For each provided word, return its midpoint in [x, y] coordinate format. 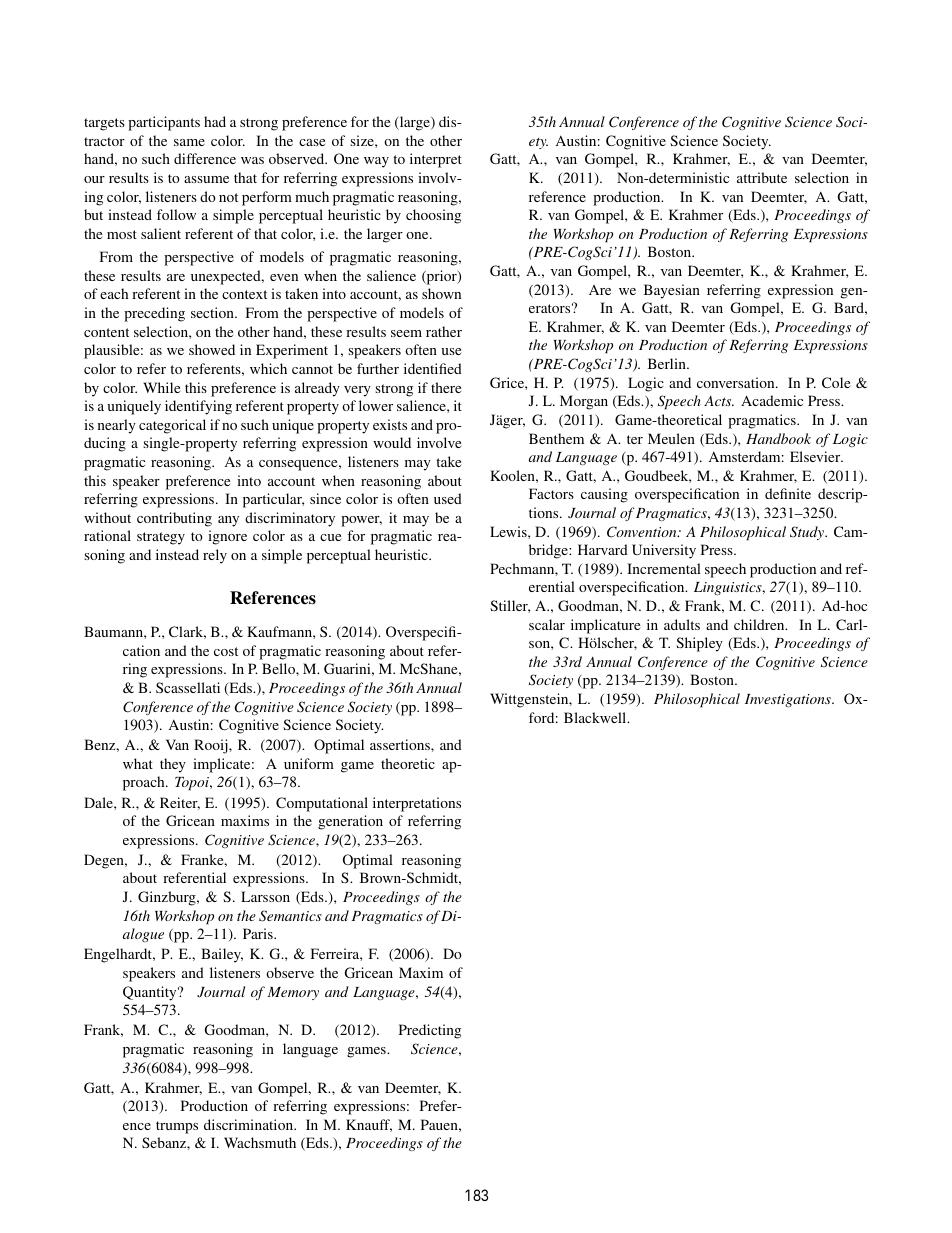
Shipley [699, 644]
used [448, 498]
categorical [172, 426]
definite [788, 493]
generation [350, 822]
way [376, 162]
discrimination [249, 1124]
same [189, 142]
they [173, 765]
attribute [762, 177]
